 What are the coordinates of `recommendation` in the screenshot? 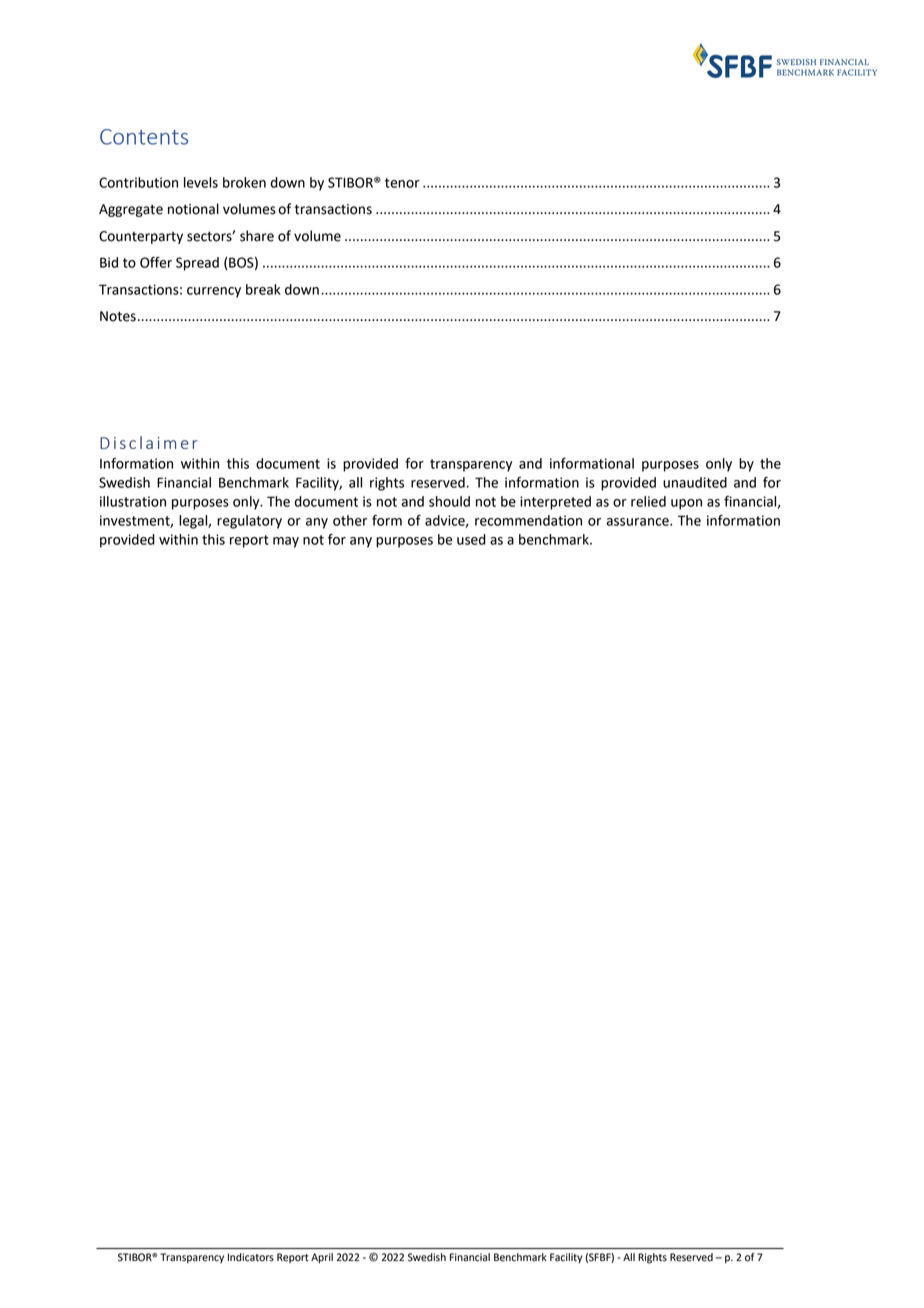 It's located at (528, 520).
